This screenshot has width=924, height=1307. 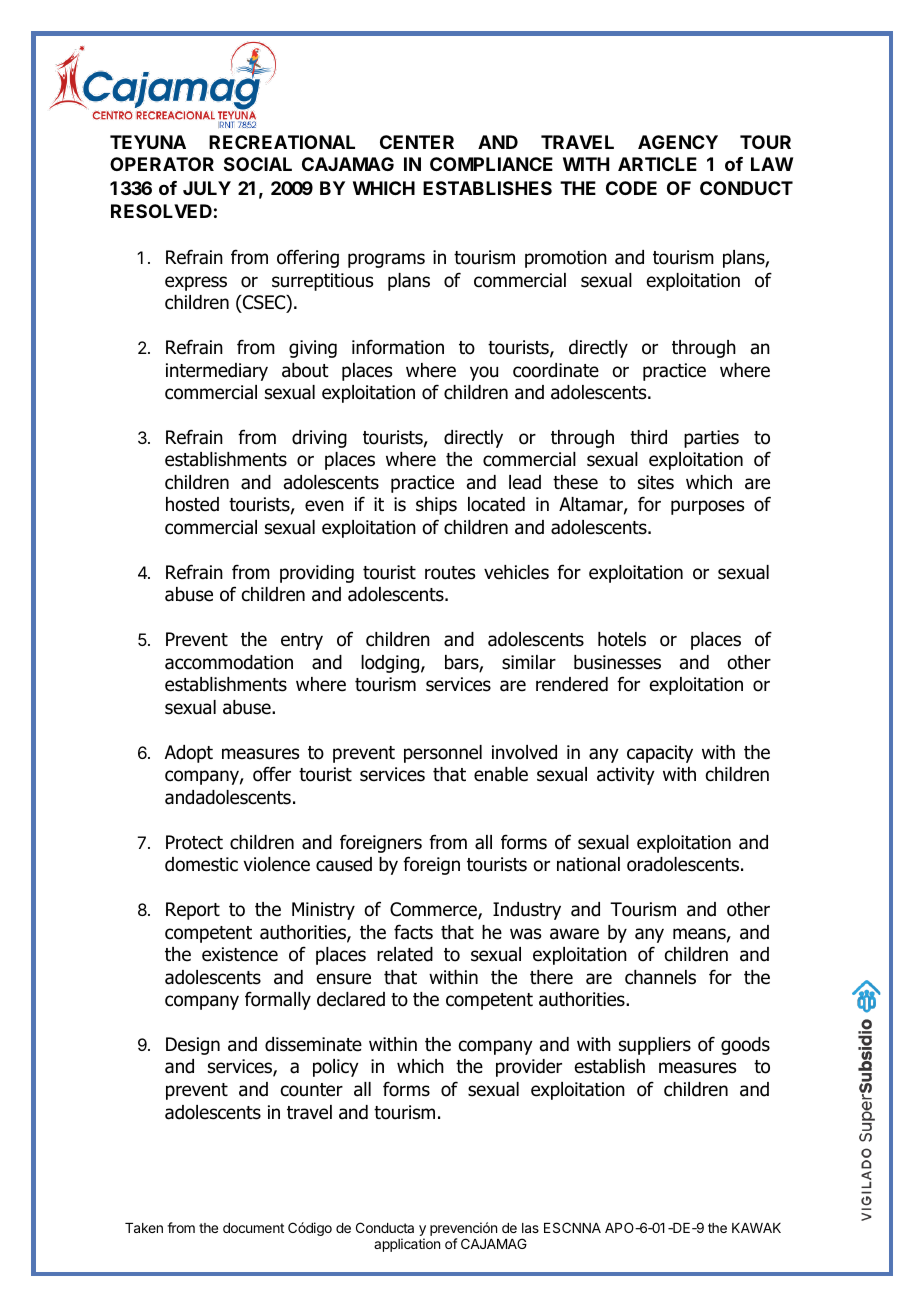 I want to click on las, so click(x=530, y=1228).
